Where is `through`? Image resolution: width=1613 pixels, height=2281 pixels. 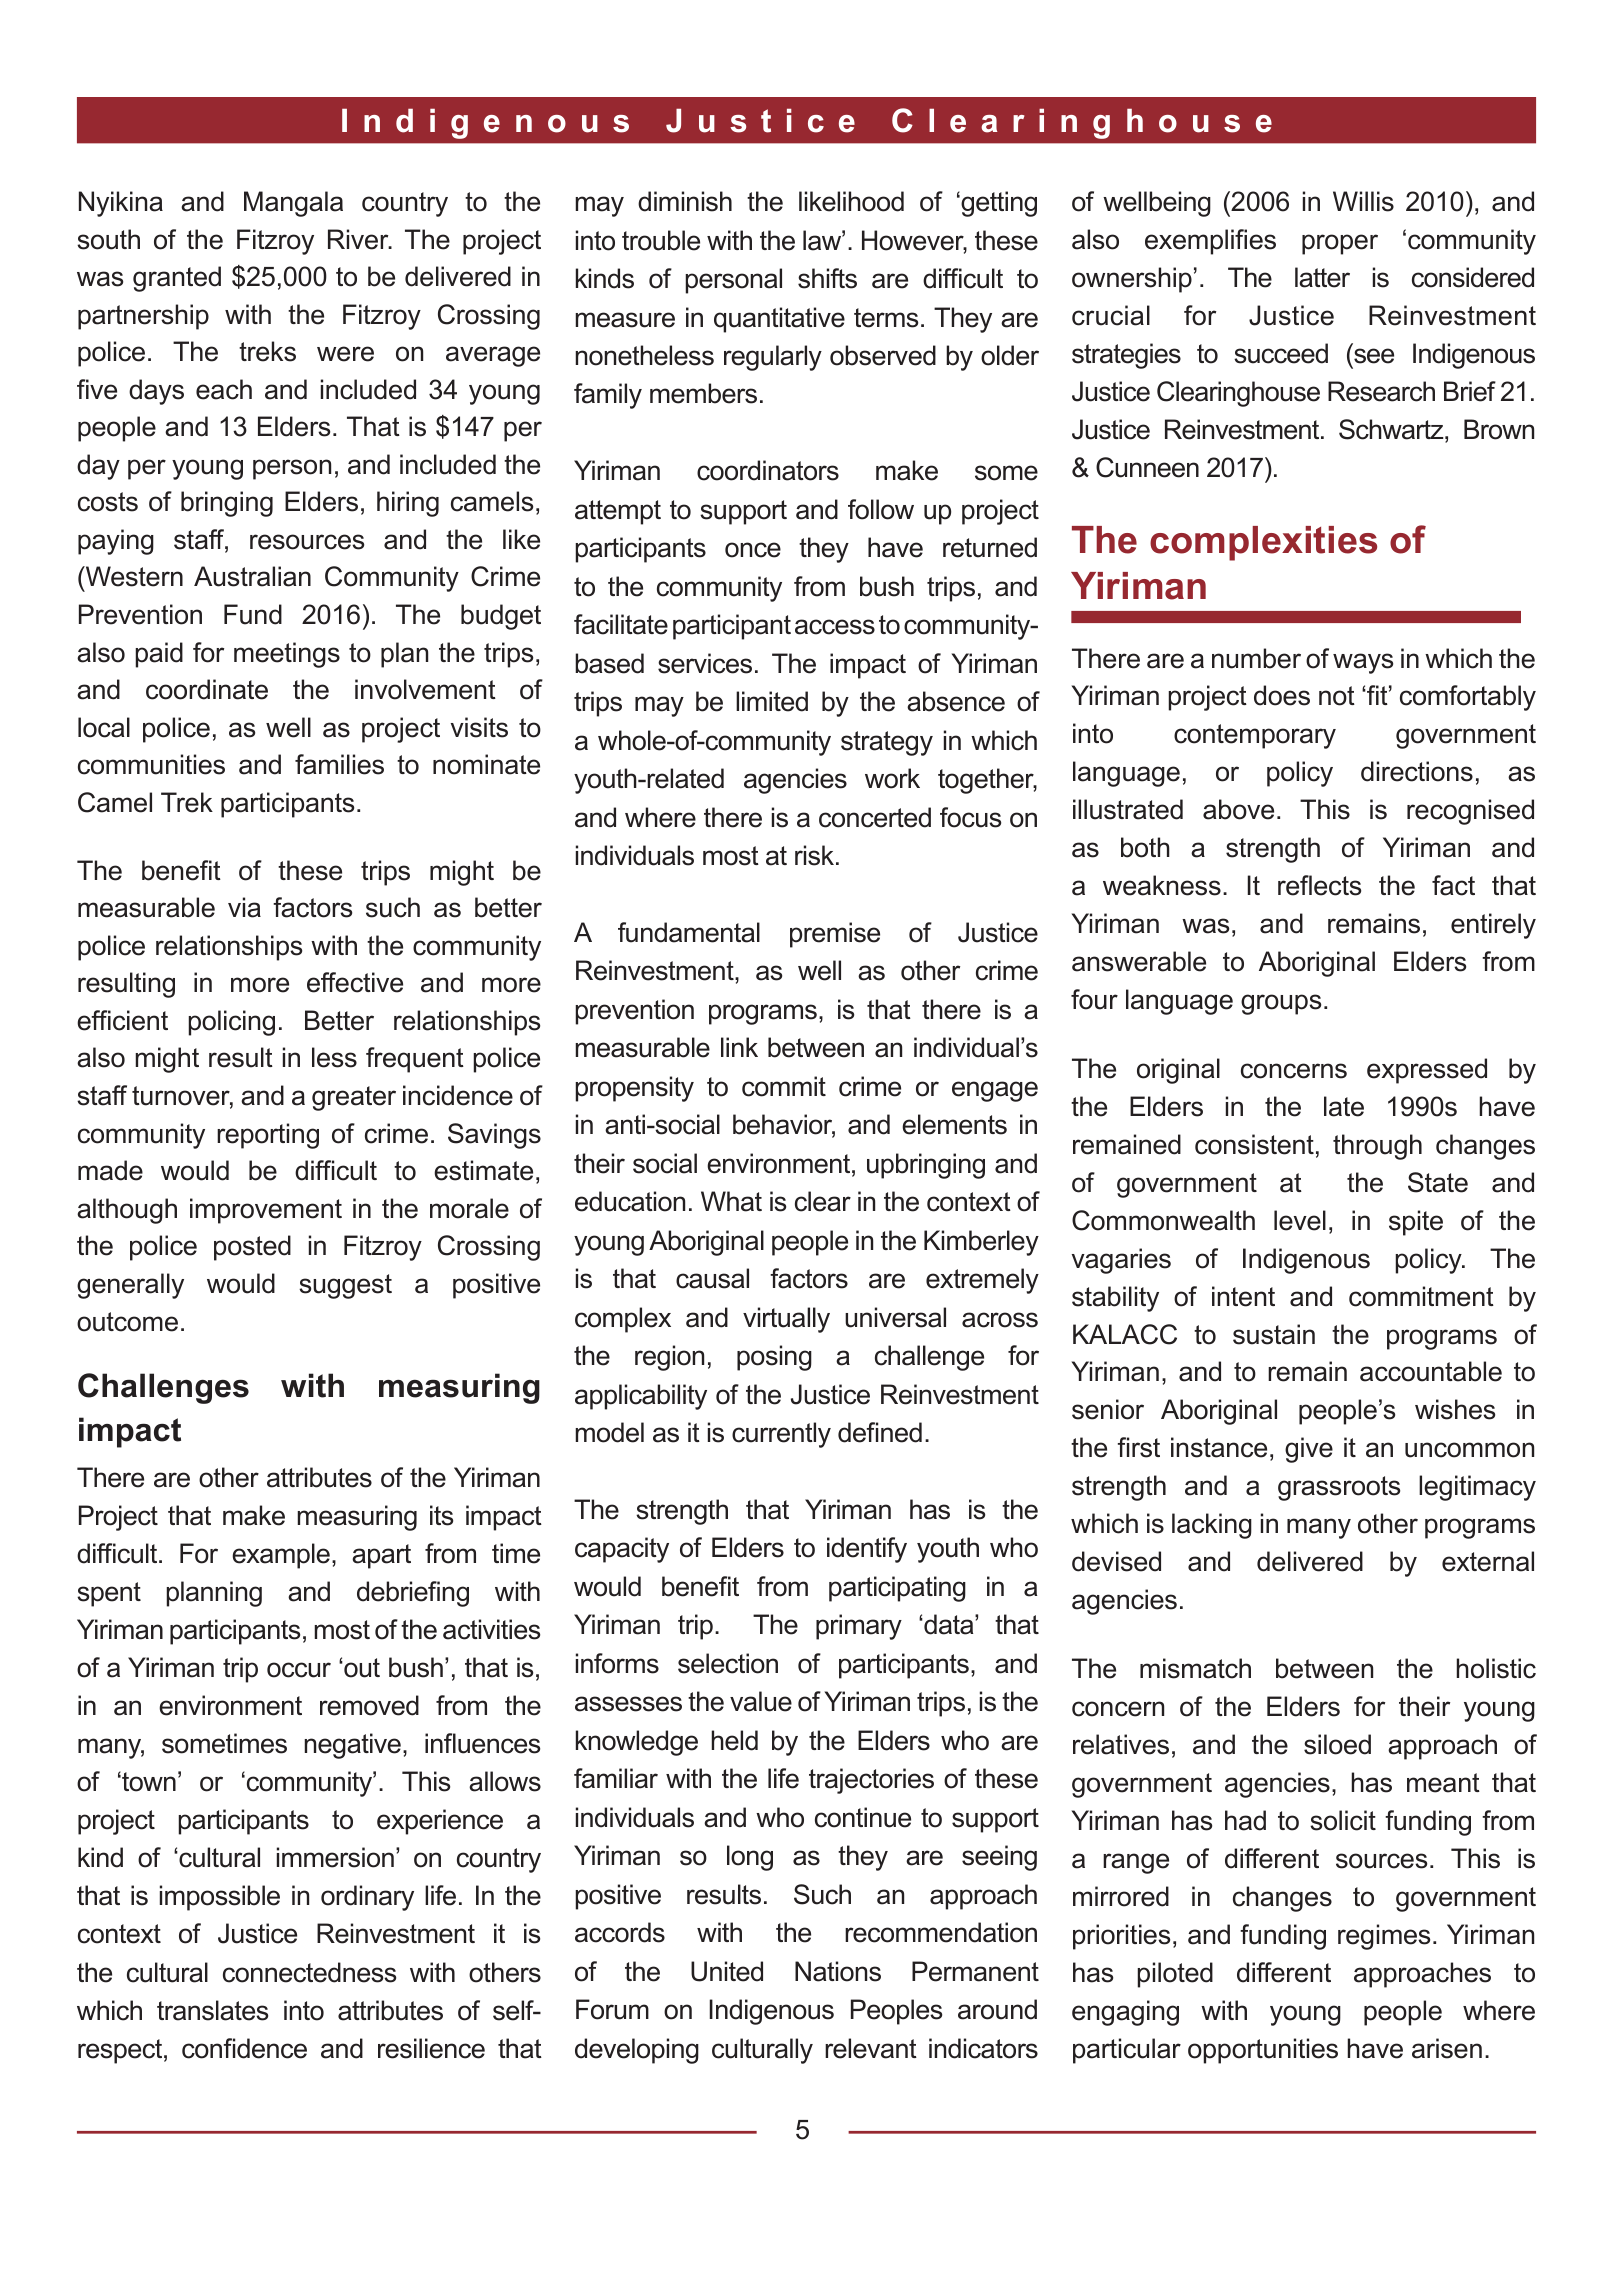 through is located at coordinates (1377, 1147).
